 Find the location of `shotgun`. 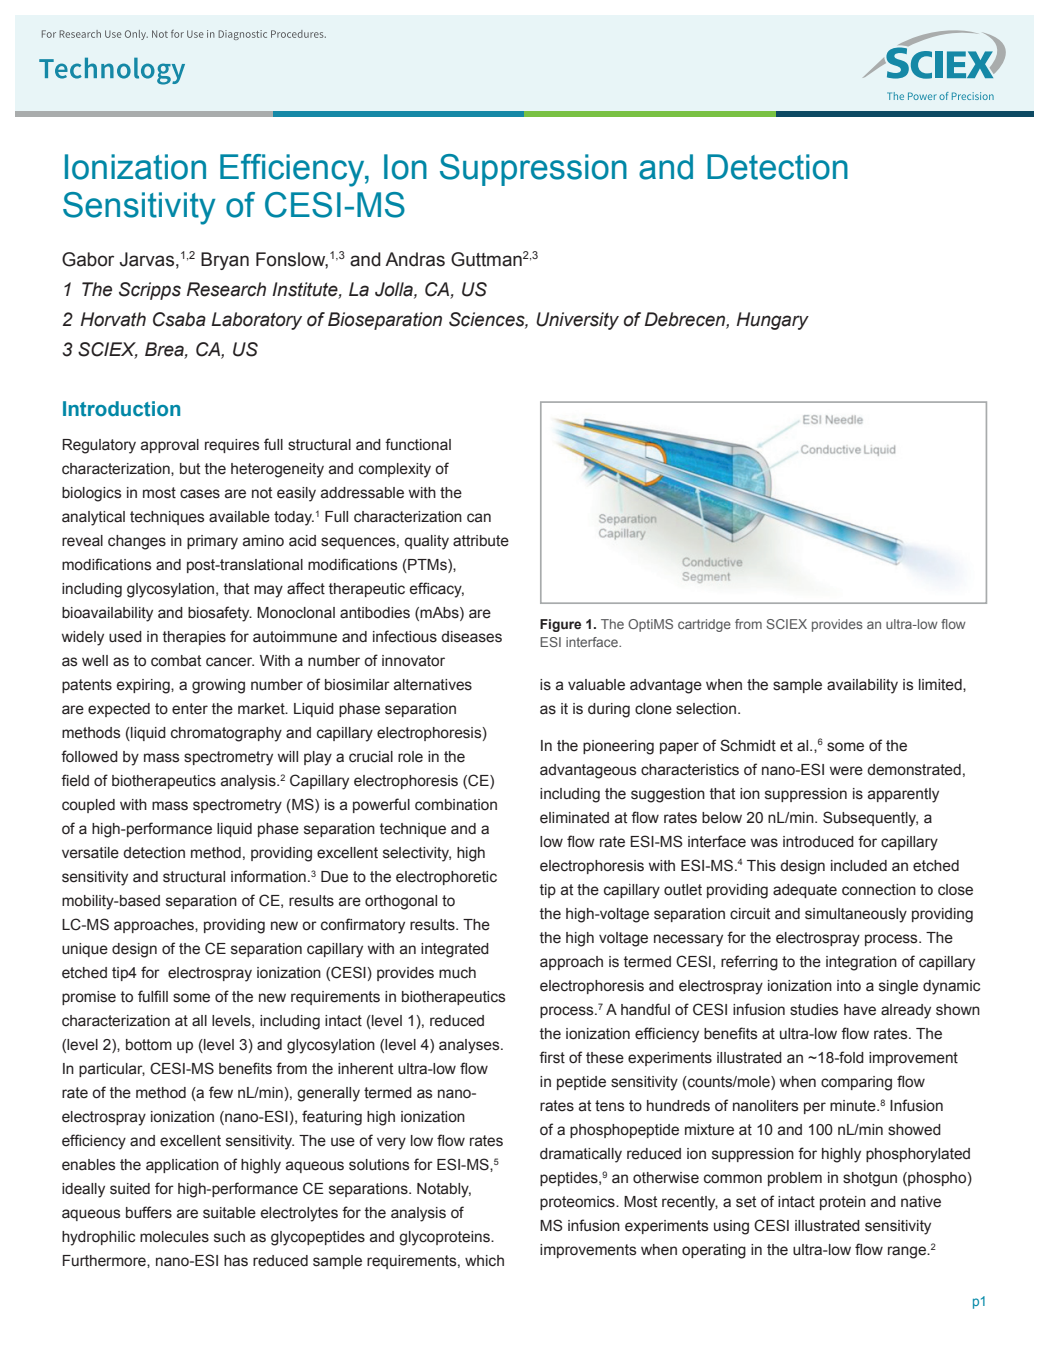

shotgun is located at coordinates (870, 1179).
